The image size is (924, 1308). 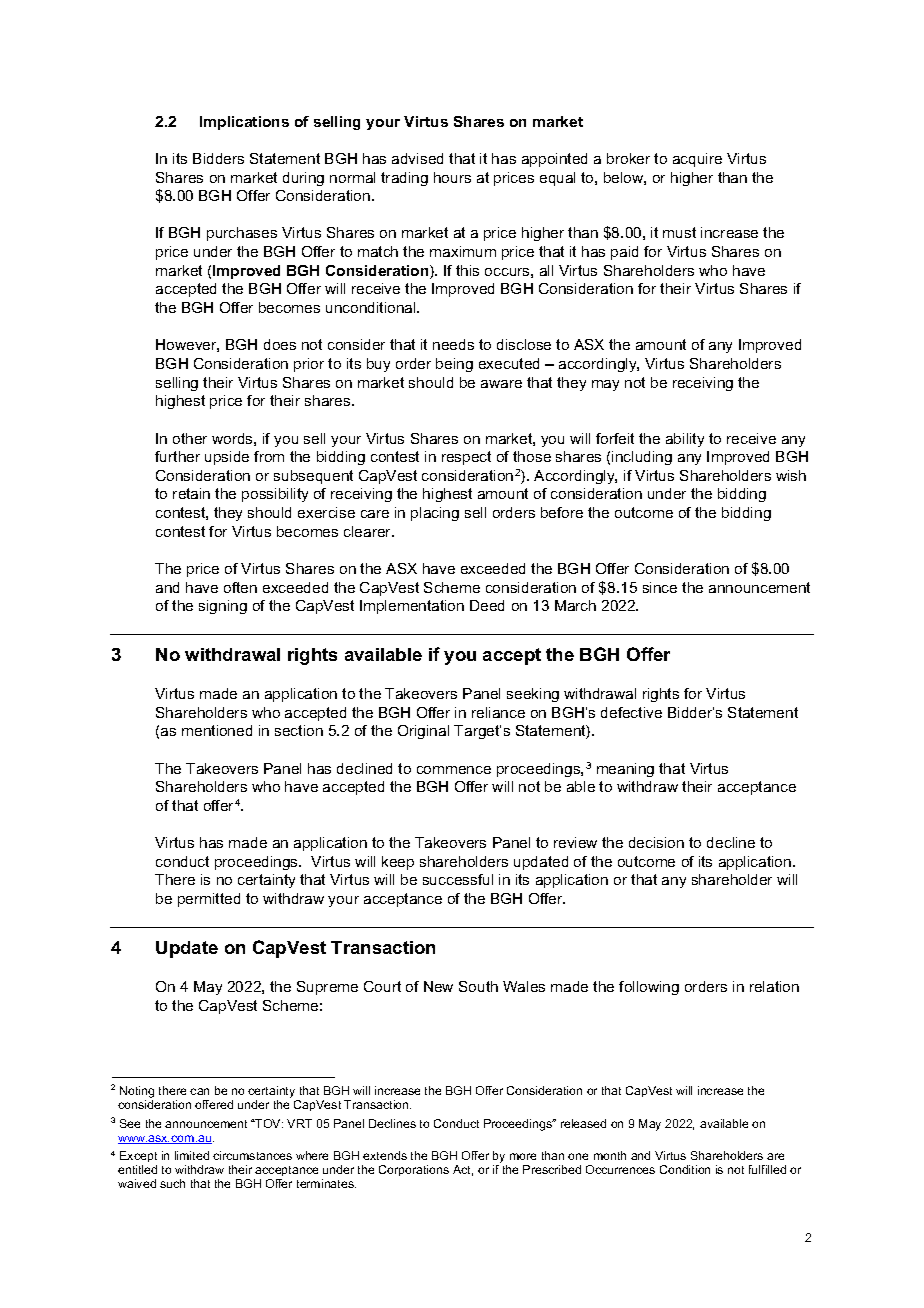 What do you see at coordinates (660, 587) in the page?
I see `since` at bounding box center [660, 587].
